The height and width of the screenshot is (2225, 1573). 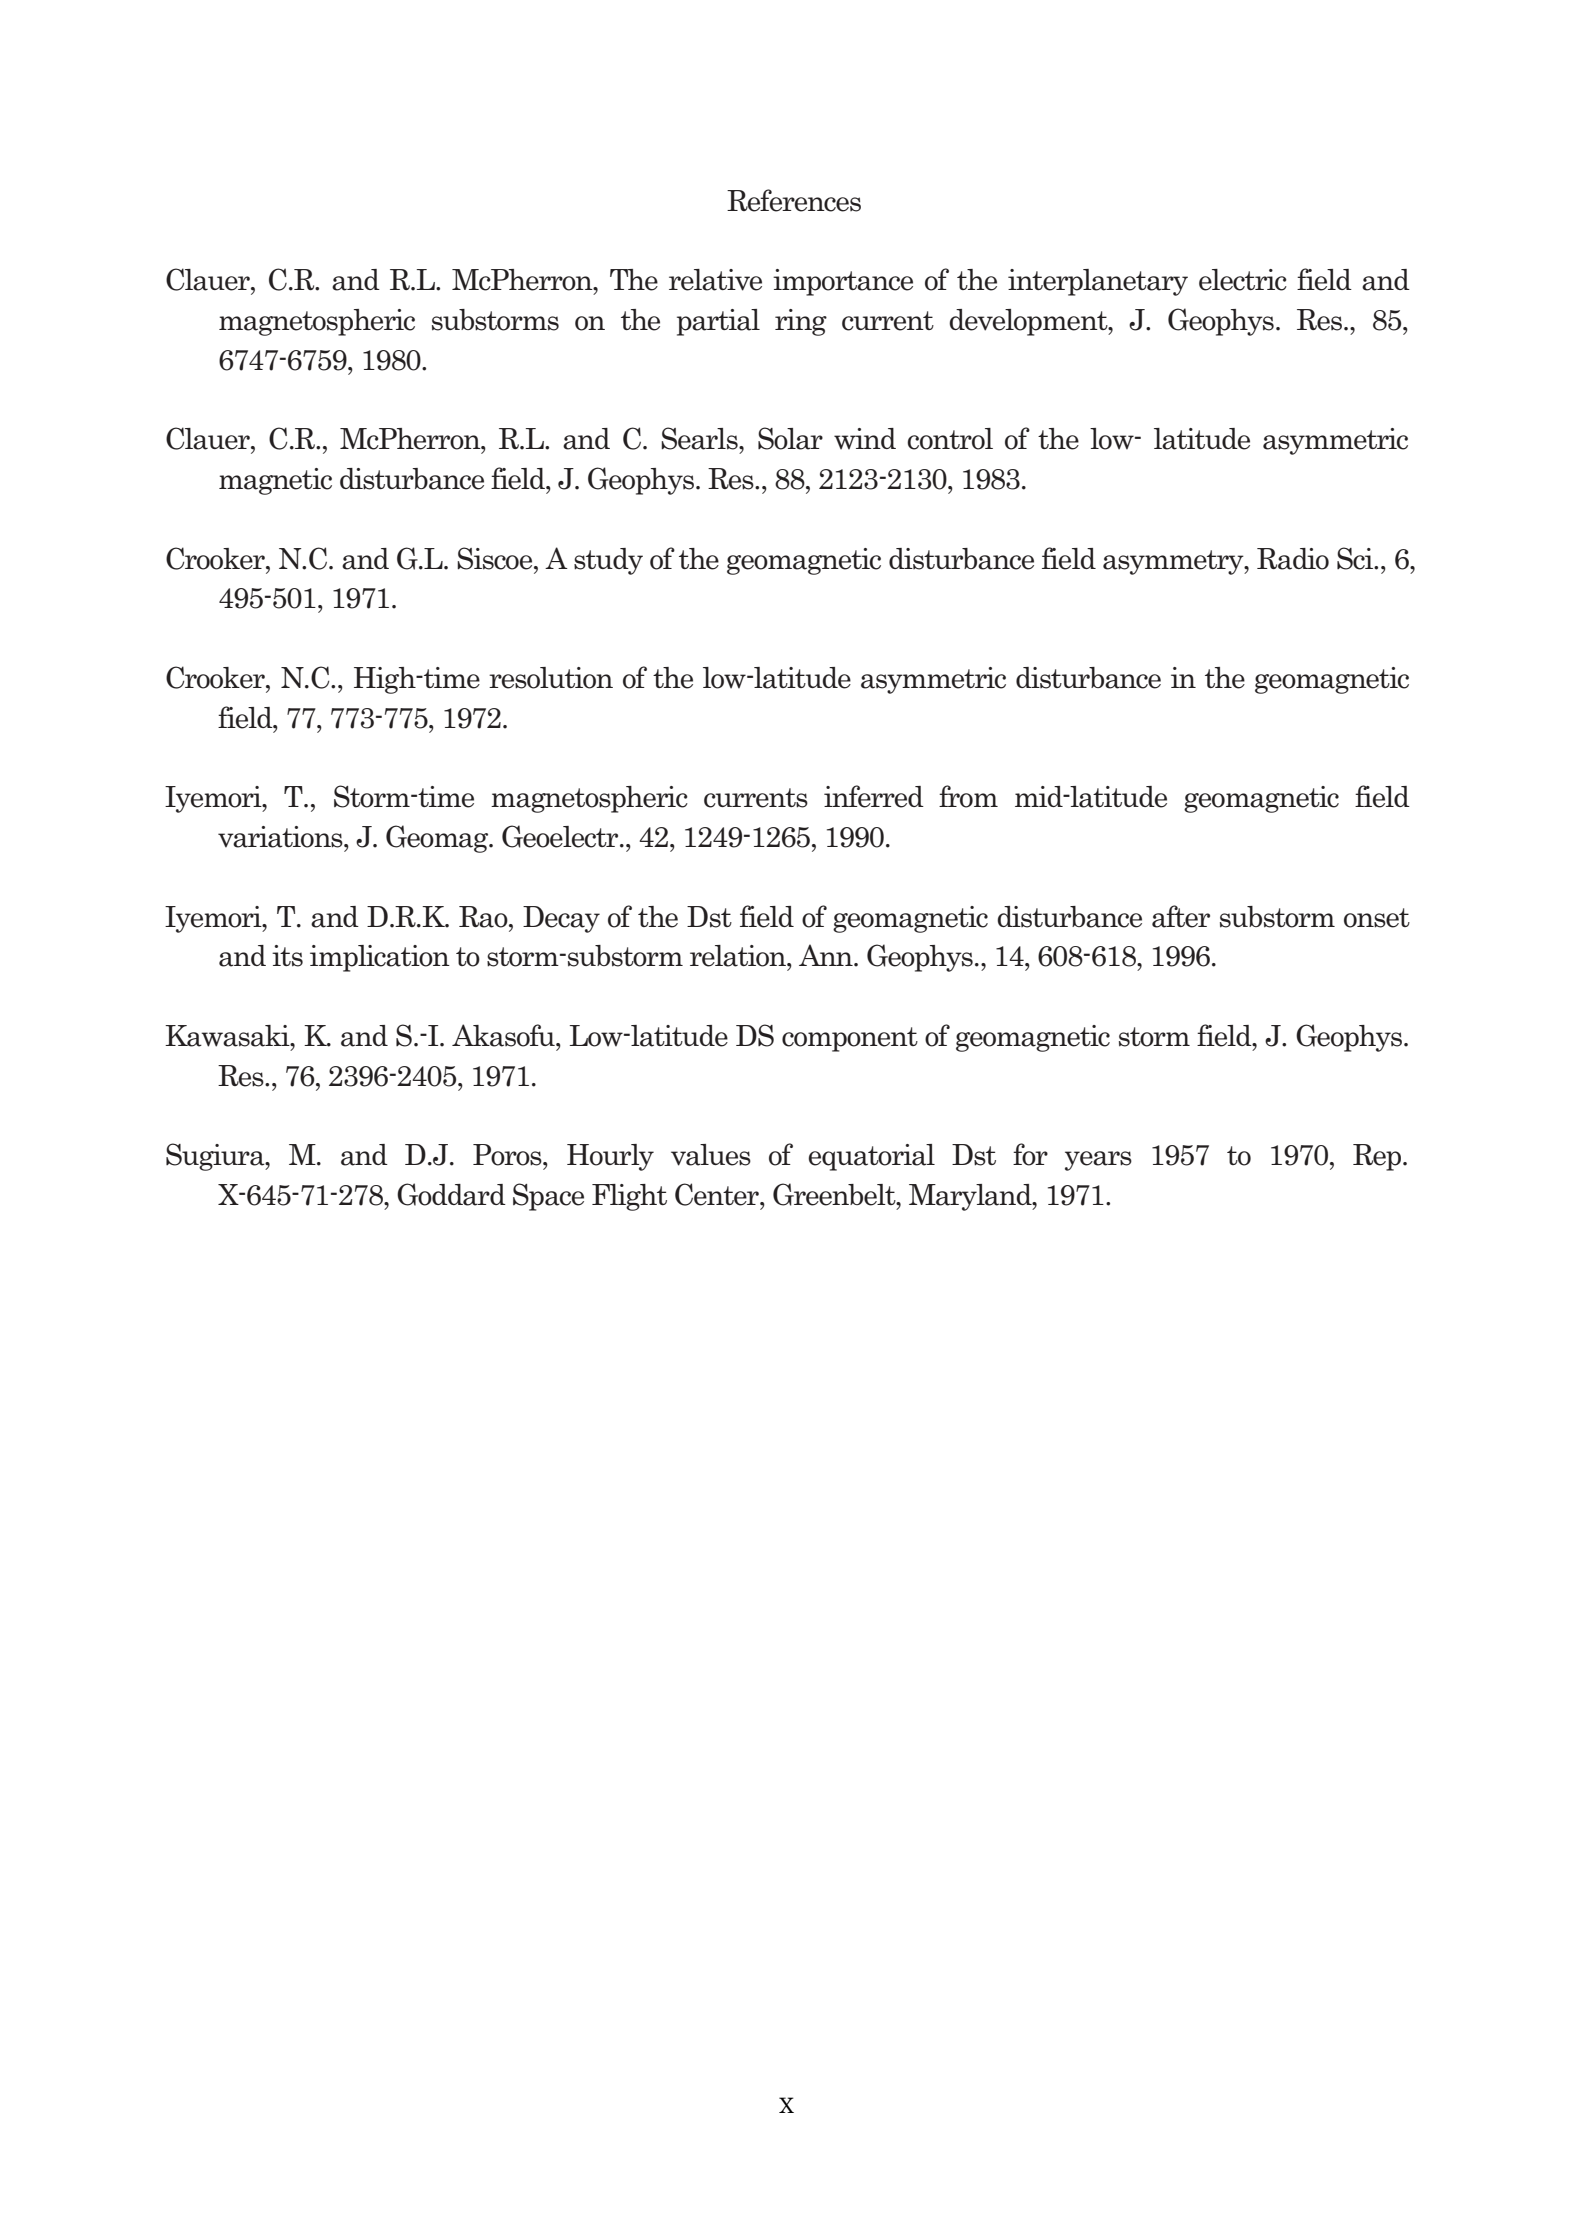 What do you see at coordinates (1378, 1157) in the screenshot?
I see `Rep` at bounding box center [1378, 1157].
